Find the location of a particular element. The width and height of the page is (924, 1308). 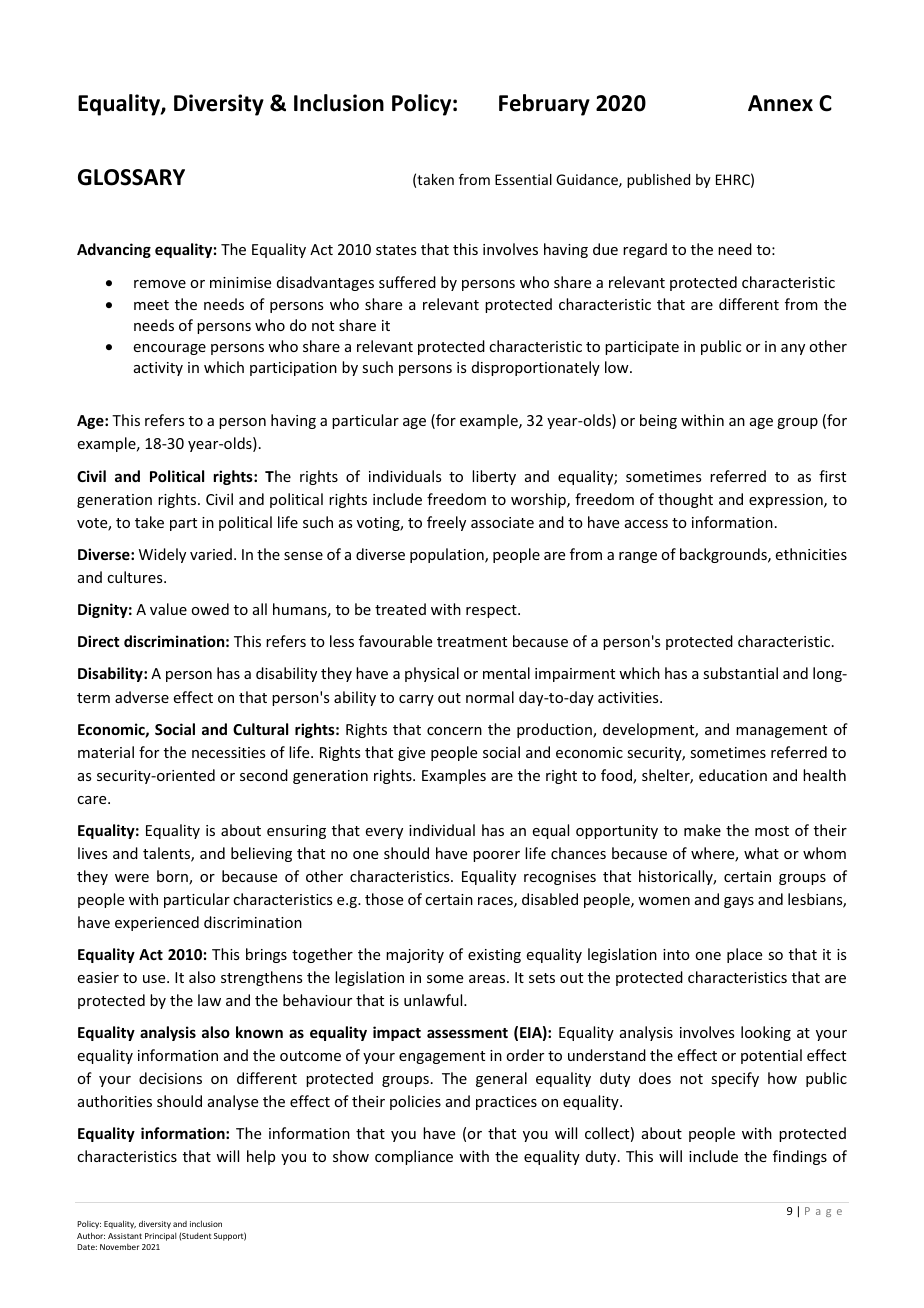

findings is located at coordinates (800, 1157).
